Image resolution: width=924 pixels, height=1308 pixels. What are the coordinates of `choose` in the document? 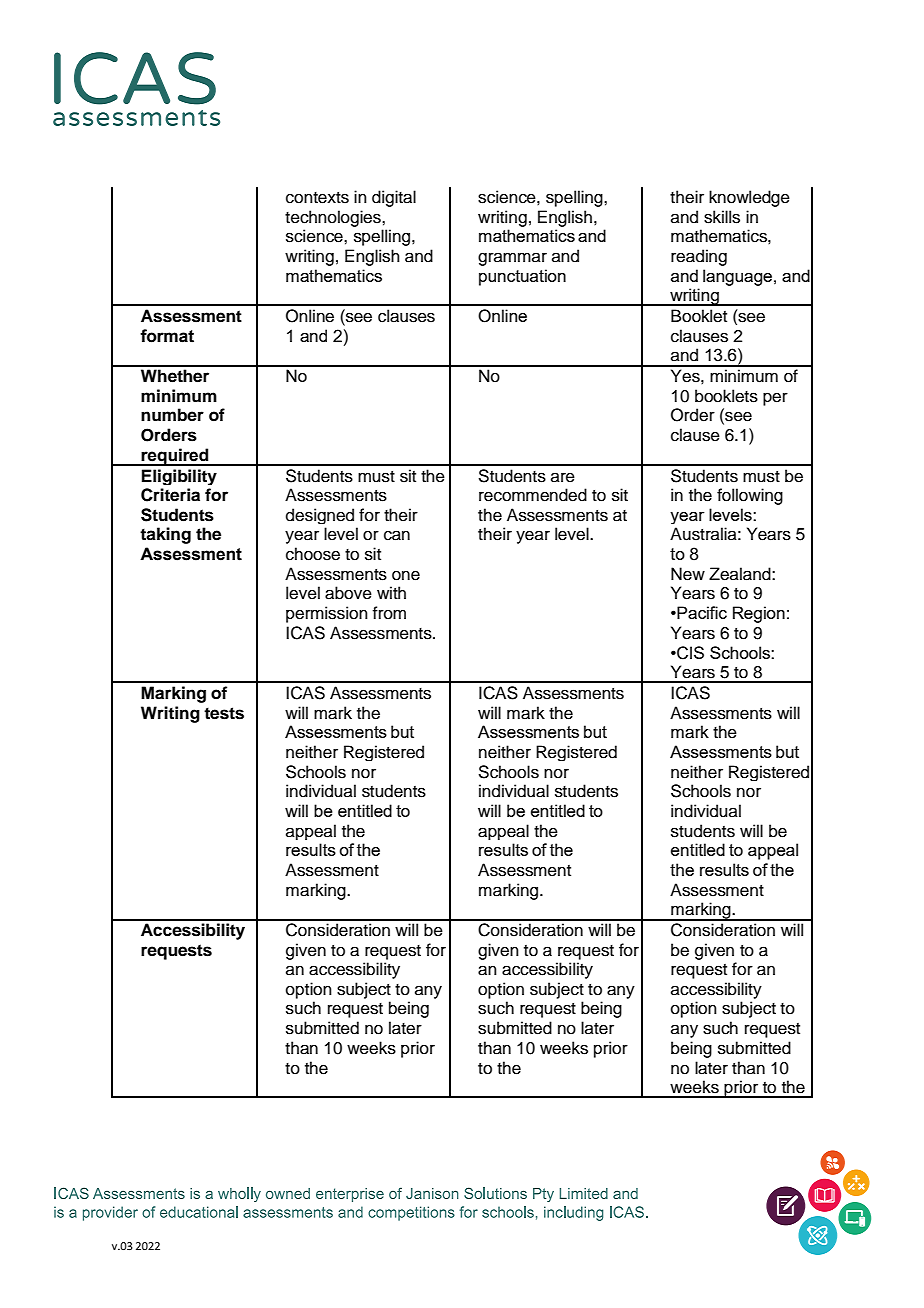 It's located at (313, 554).
